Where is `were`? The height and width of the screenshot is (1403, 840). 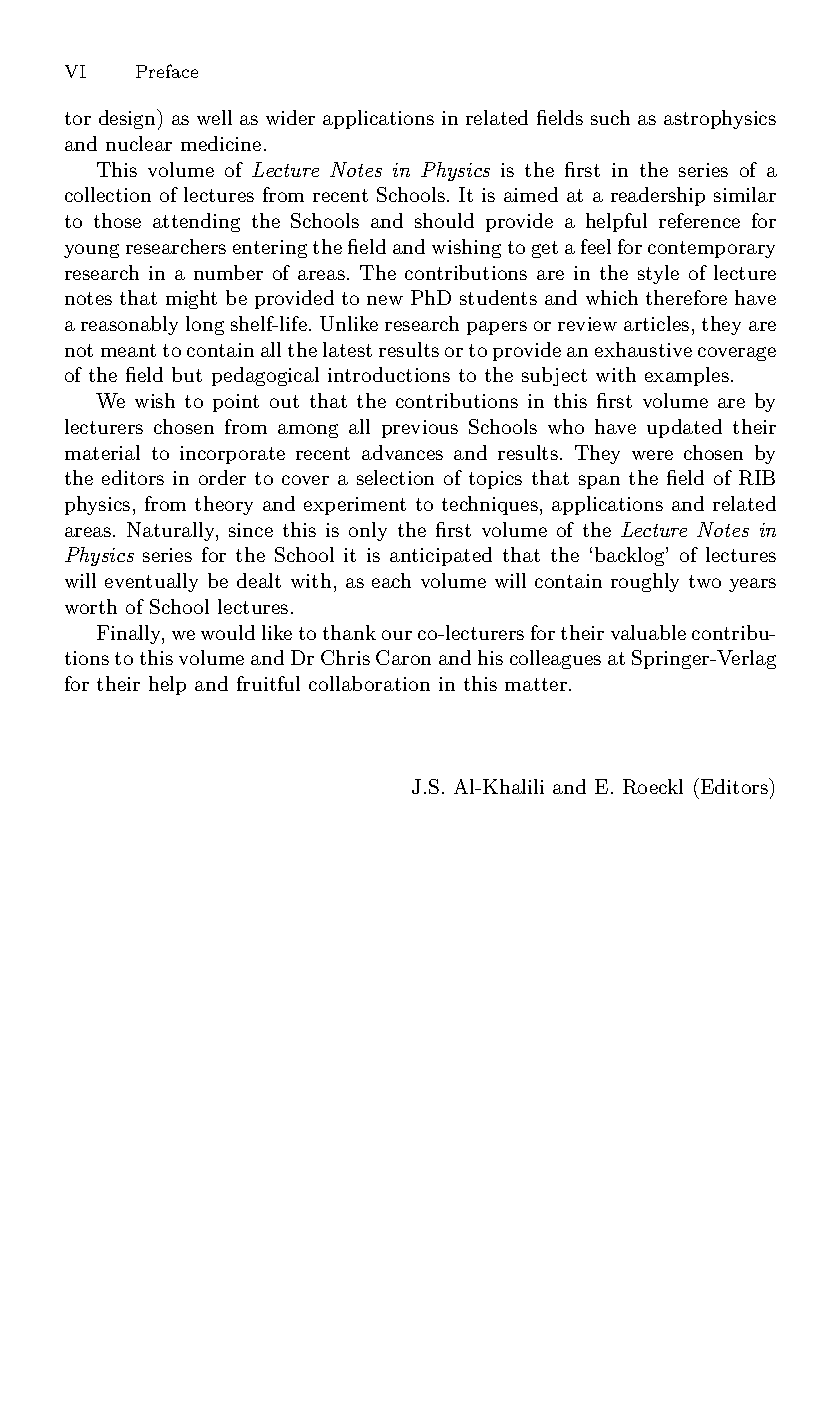 were is located at coordinates (652, 455).
